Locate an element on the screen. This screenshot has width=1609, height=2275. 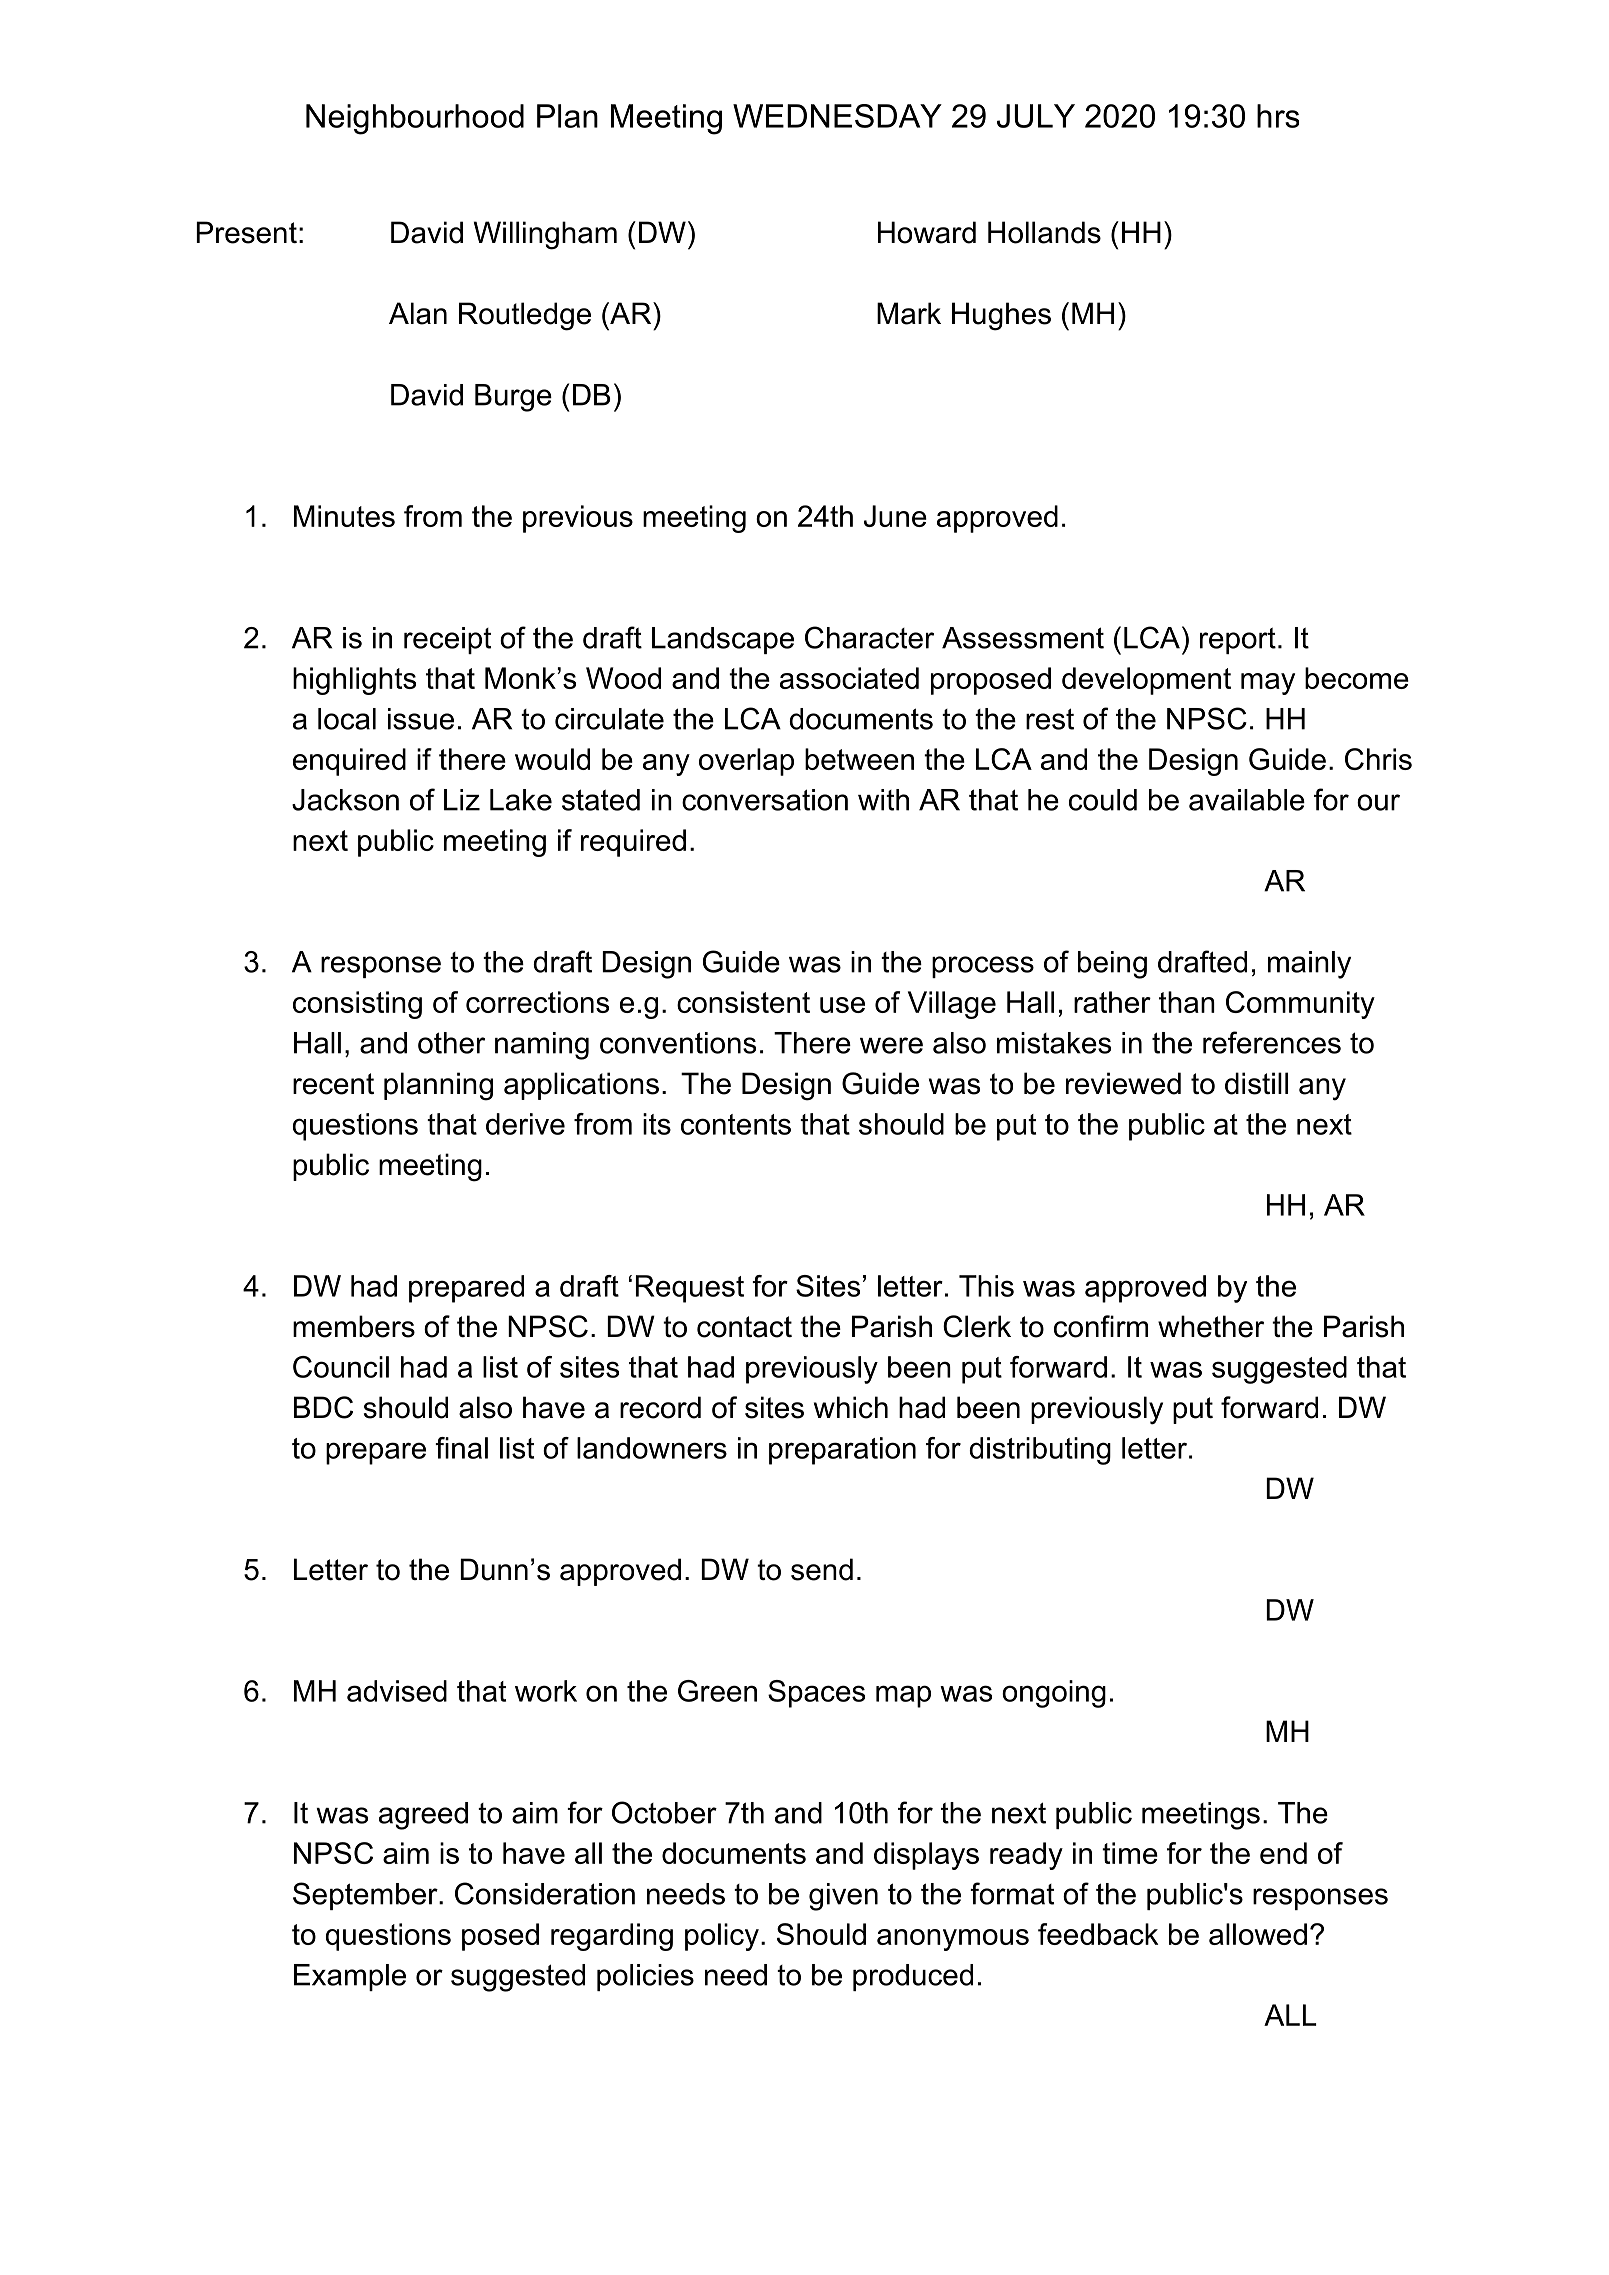
WEDNESDAY is located at coordinates (837, 116).
